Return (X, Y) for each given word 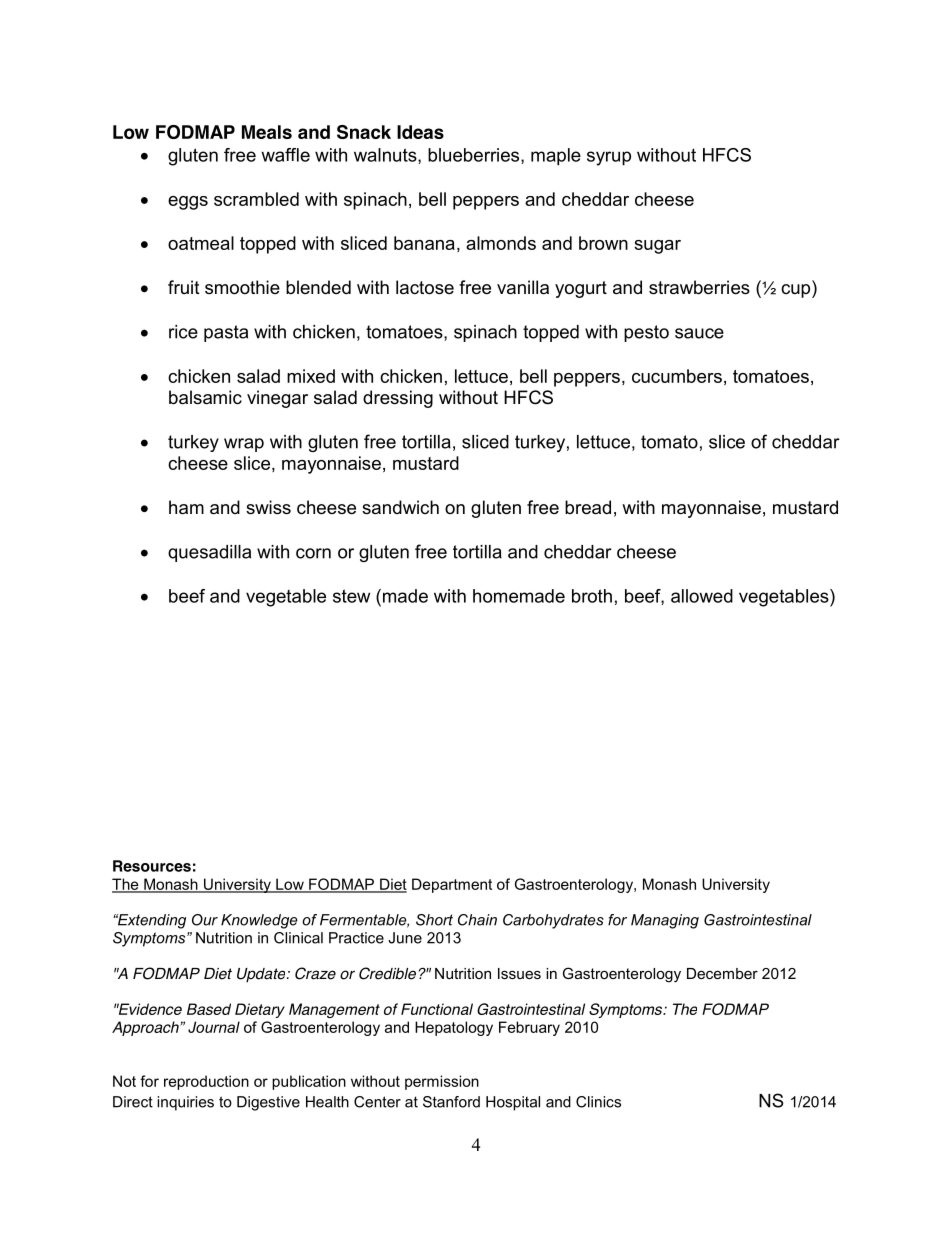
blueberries (475, 156)
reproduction (206, 1082)
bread (588, 507)
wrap (244, 445)
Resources (152, 866)
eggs (188, 203)
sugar (657, 247)
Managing (665, 921)
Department (452, 885)
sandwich (400, 507)
